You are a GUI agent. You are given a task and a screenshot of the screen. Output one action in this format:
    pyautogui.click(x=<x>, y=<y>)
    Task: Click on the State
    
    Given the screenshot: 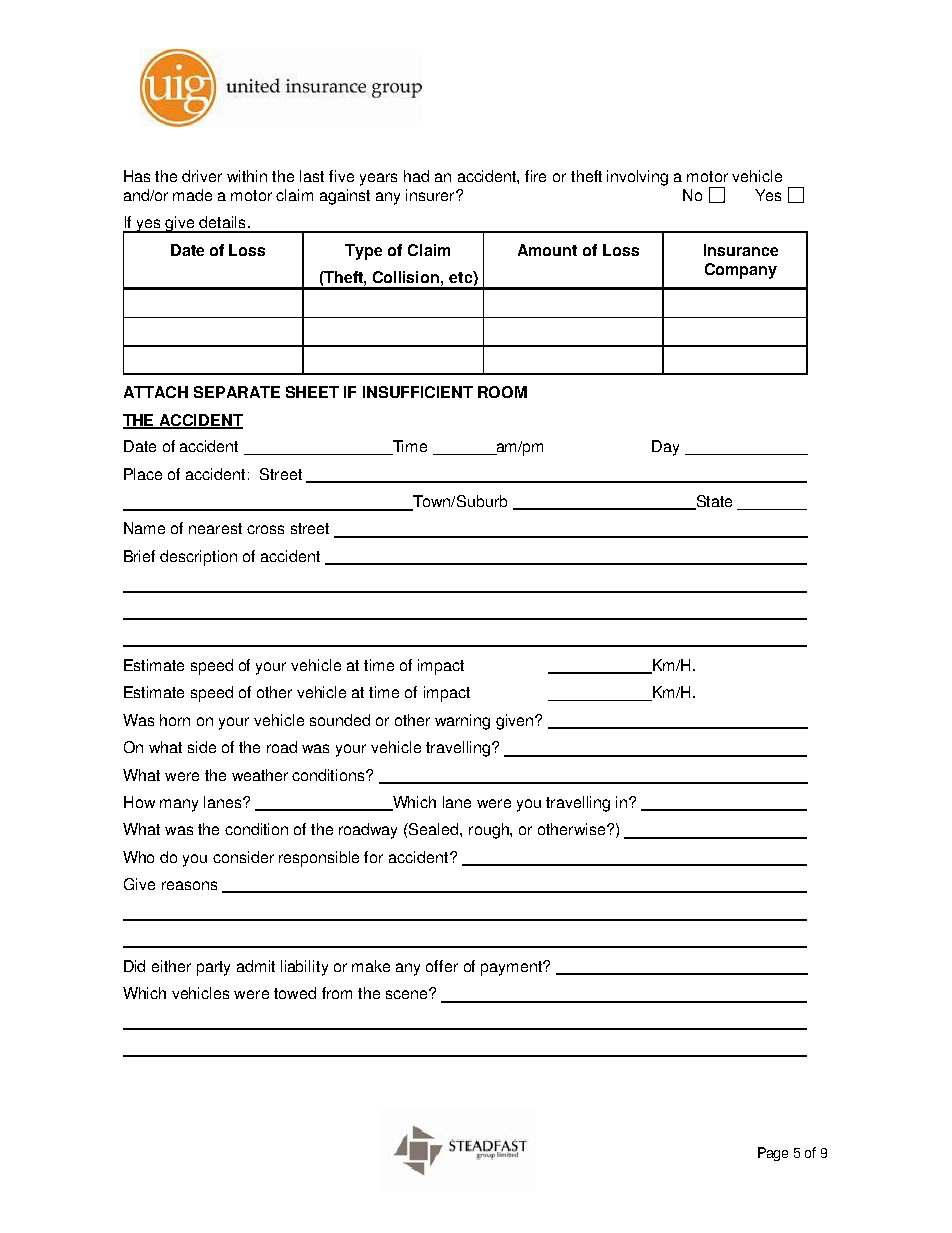 What is the action you would take?
    pyautogui.click(x=713, y=502)
